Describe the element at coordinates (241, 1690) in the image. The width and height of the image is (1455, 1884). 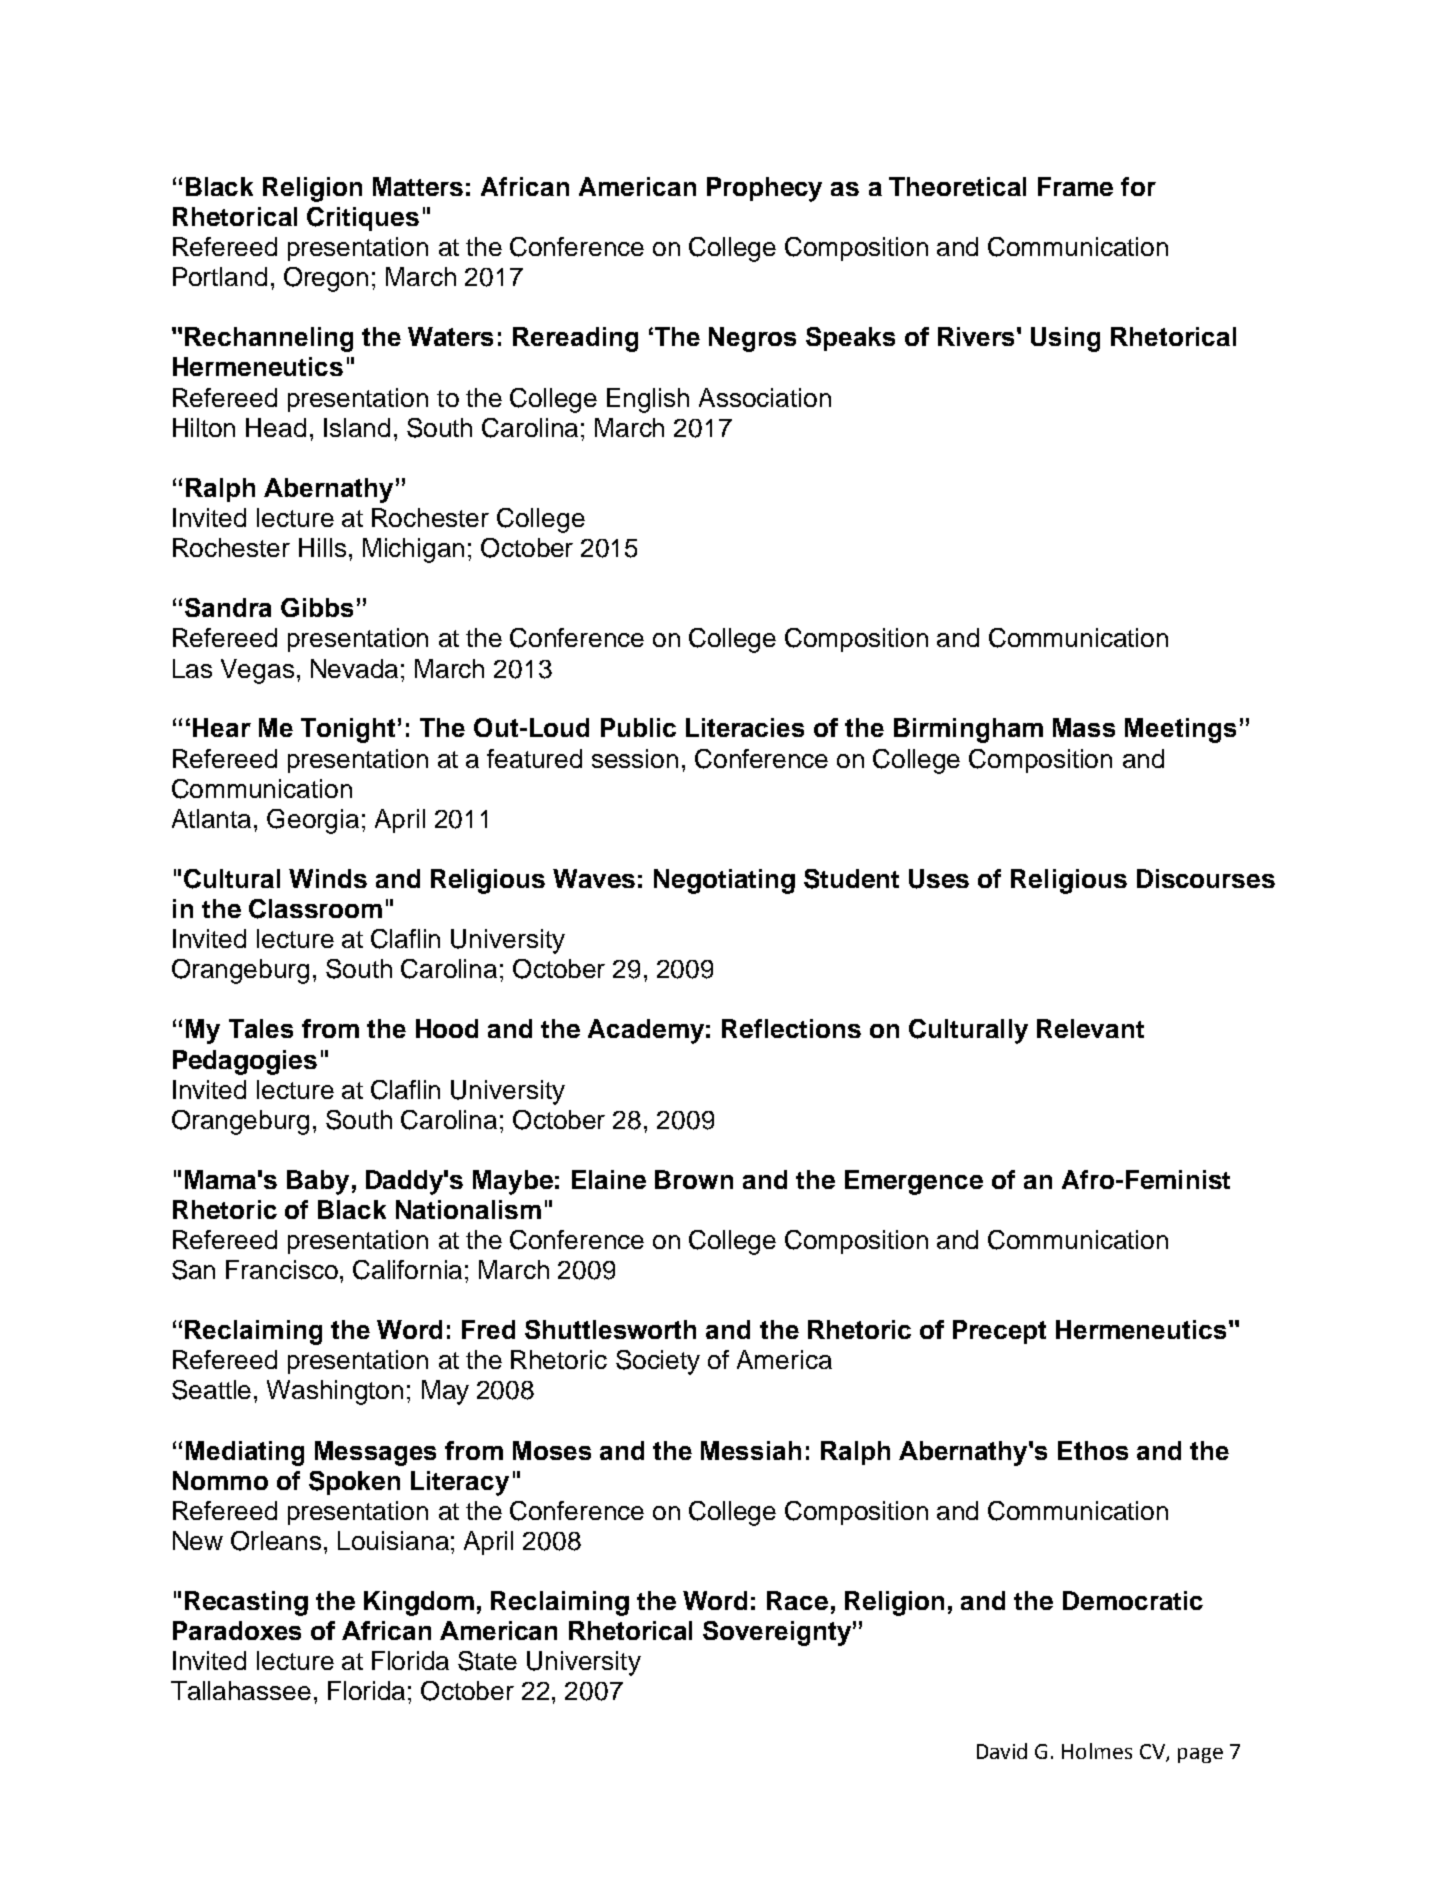
I see `Tallahassee` at that location.
